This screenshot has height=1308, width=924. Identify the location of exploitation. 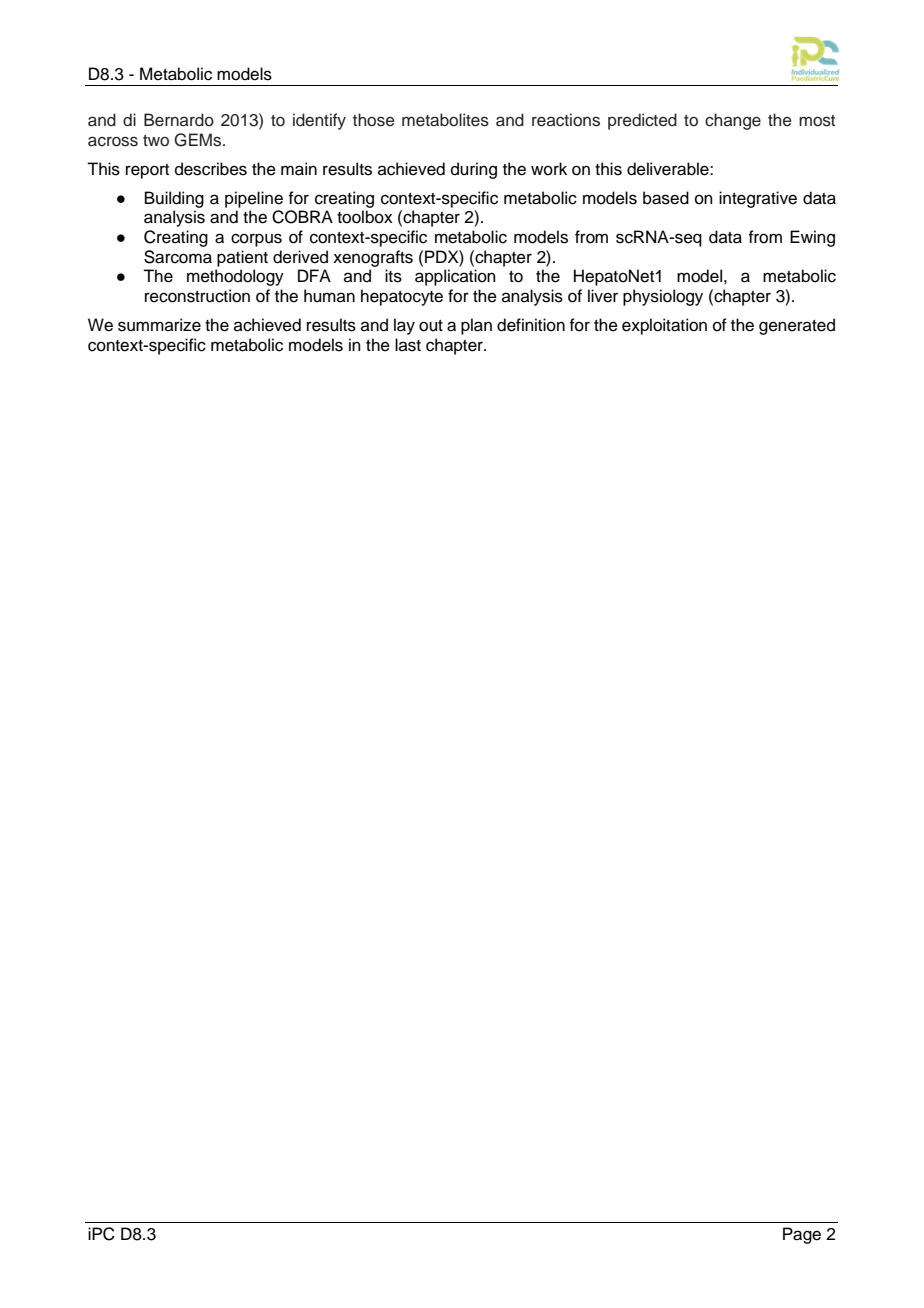
(664, 326).
